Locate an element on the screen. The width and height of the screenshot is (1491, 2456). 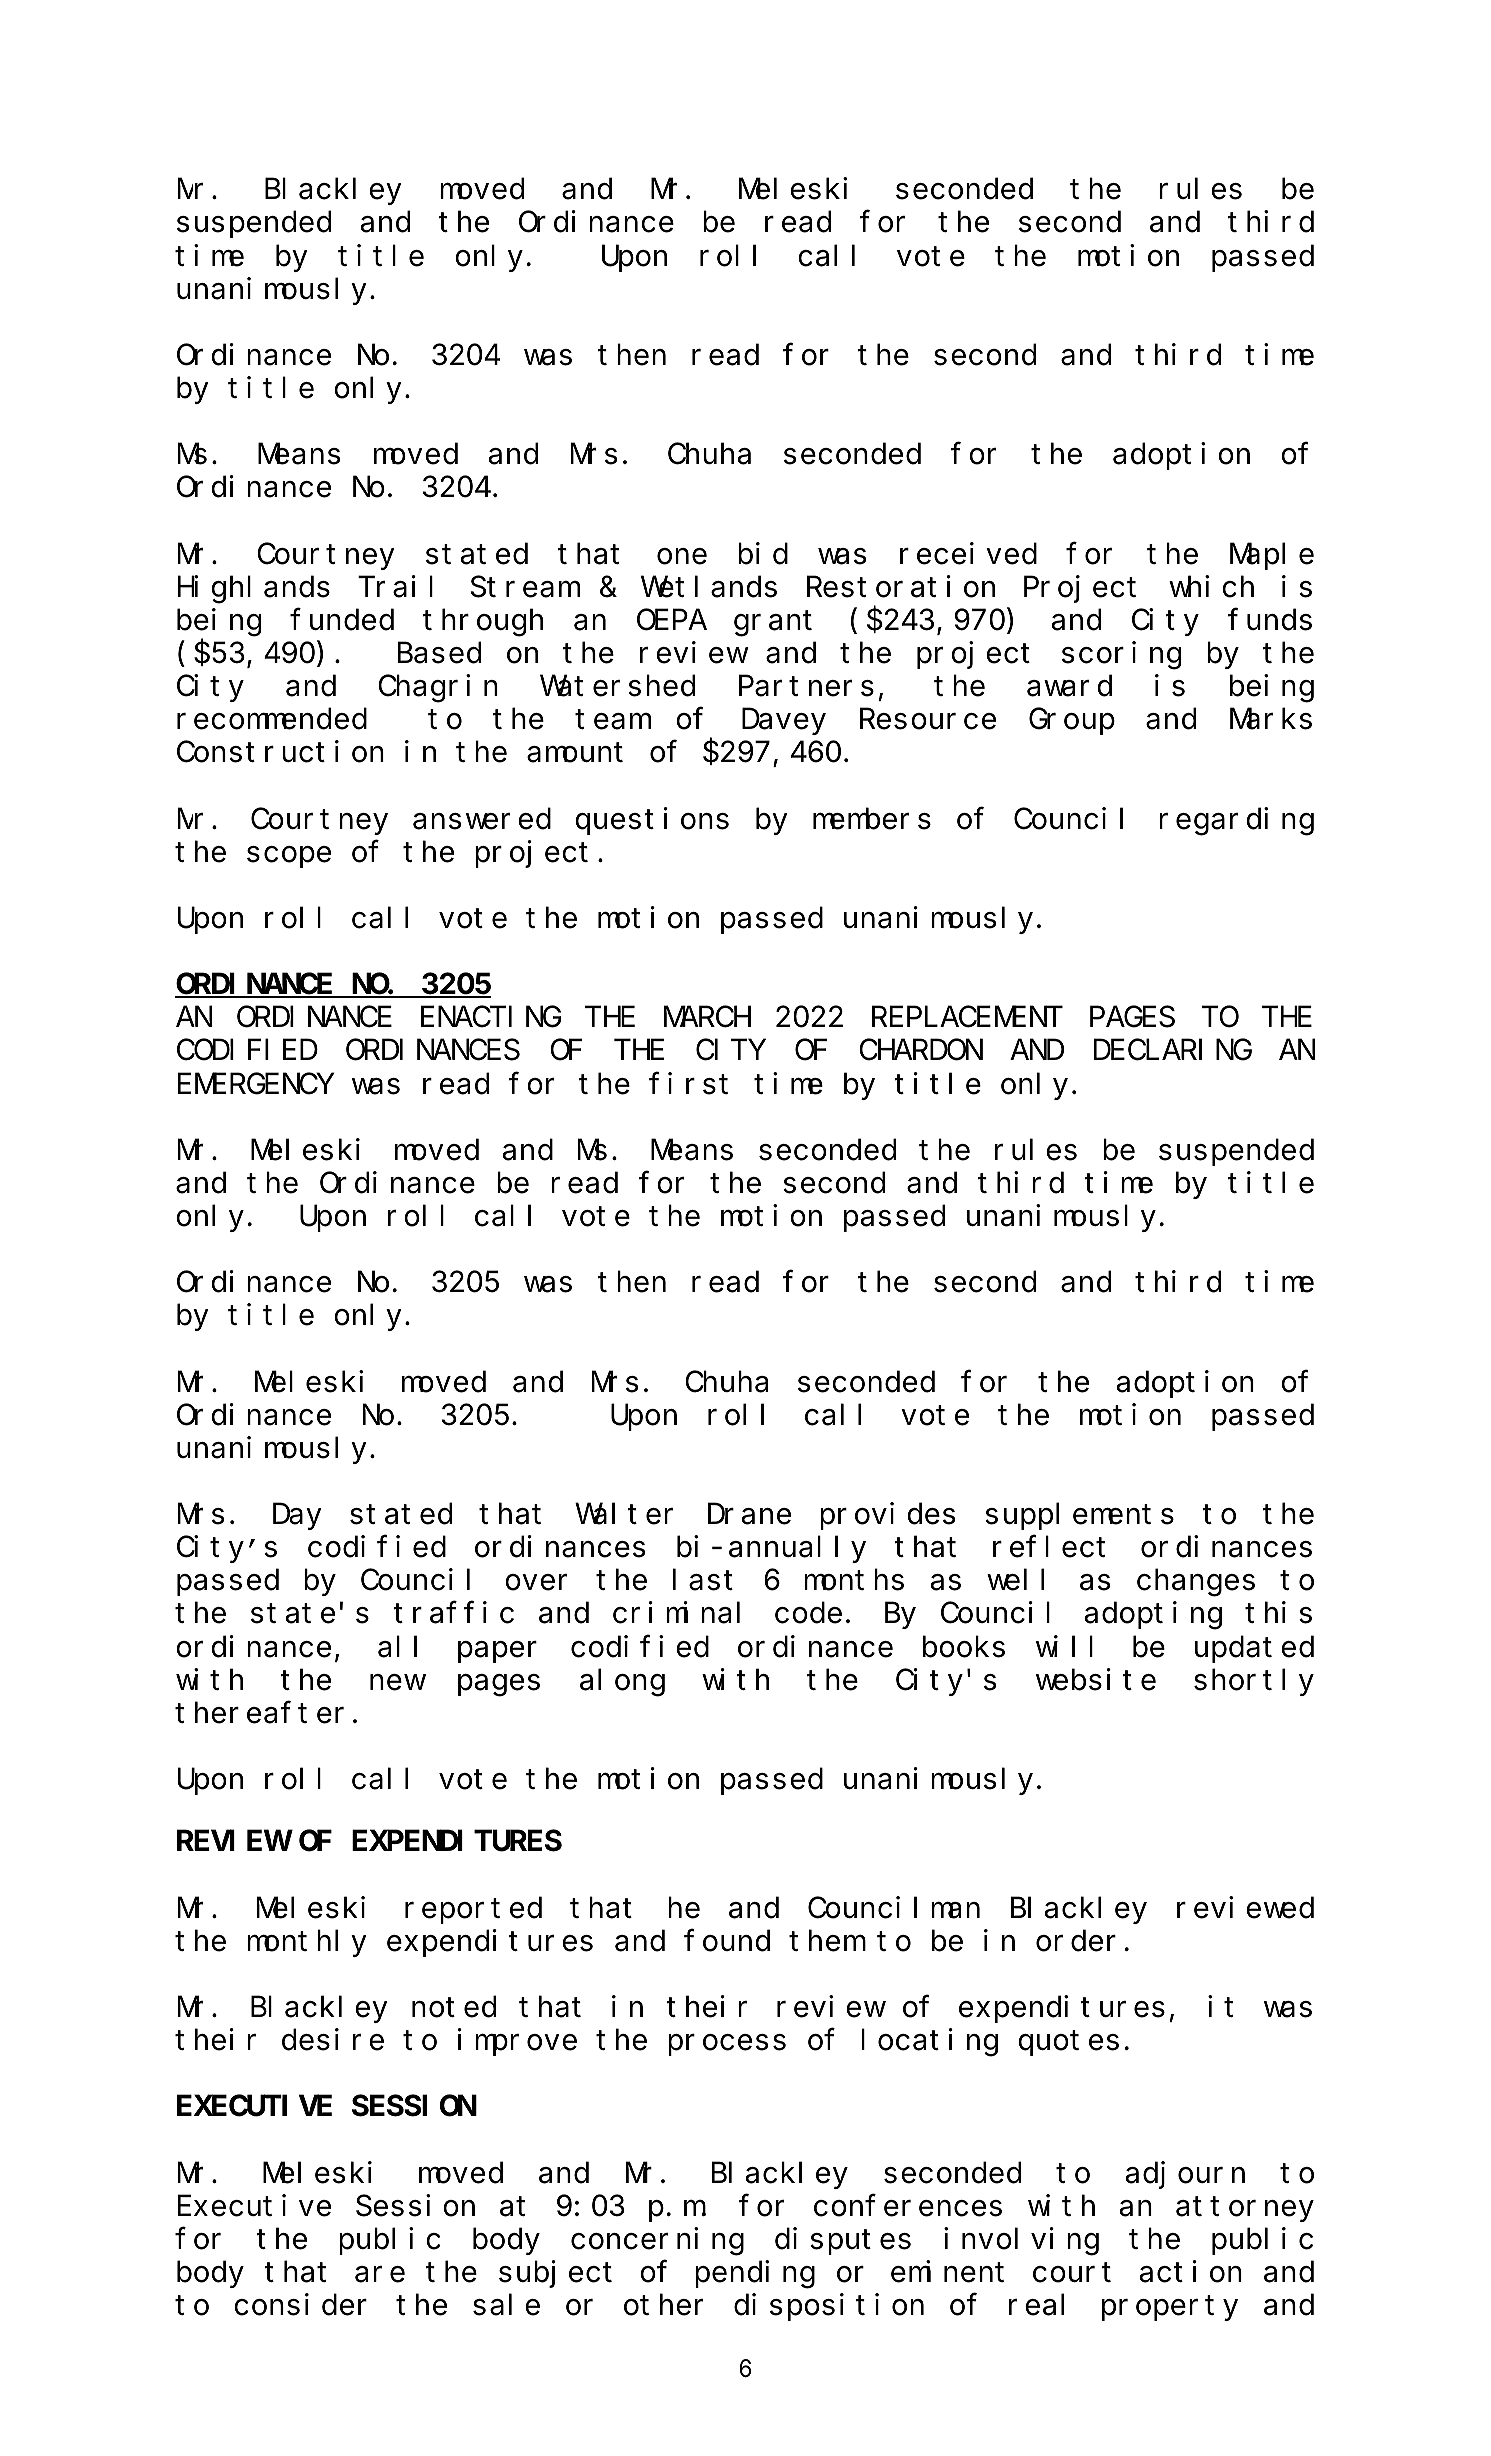
Day is located at coordinates (297, 1518).
